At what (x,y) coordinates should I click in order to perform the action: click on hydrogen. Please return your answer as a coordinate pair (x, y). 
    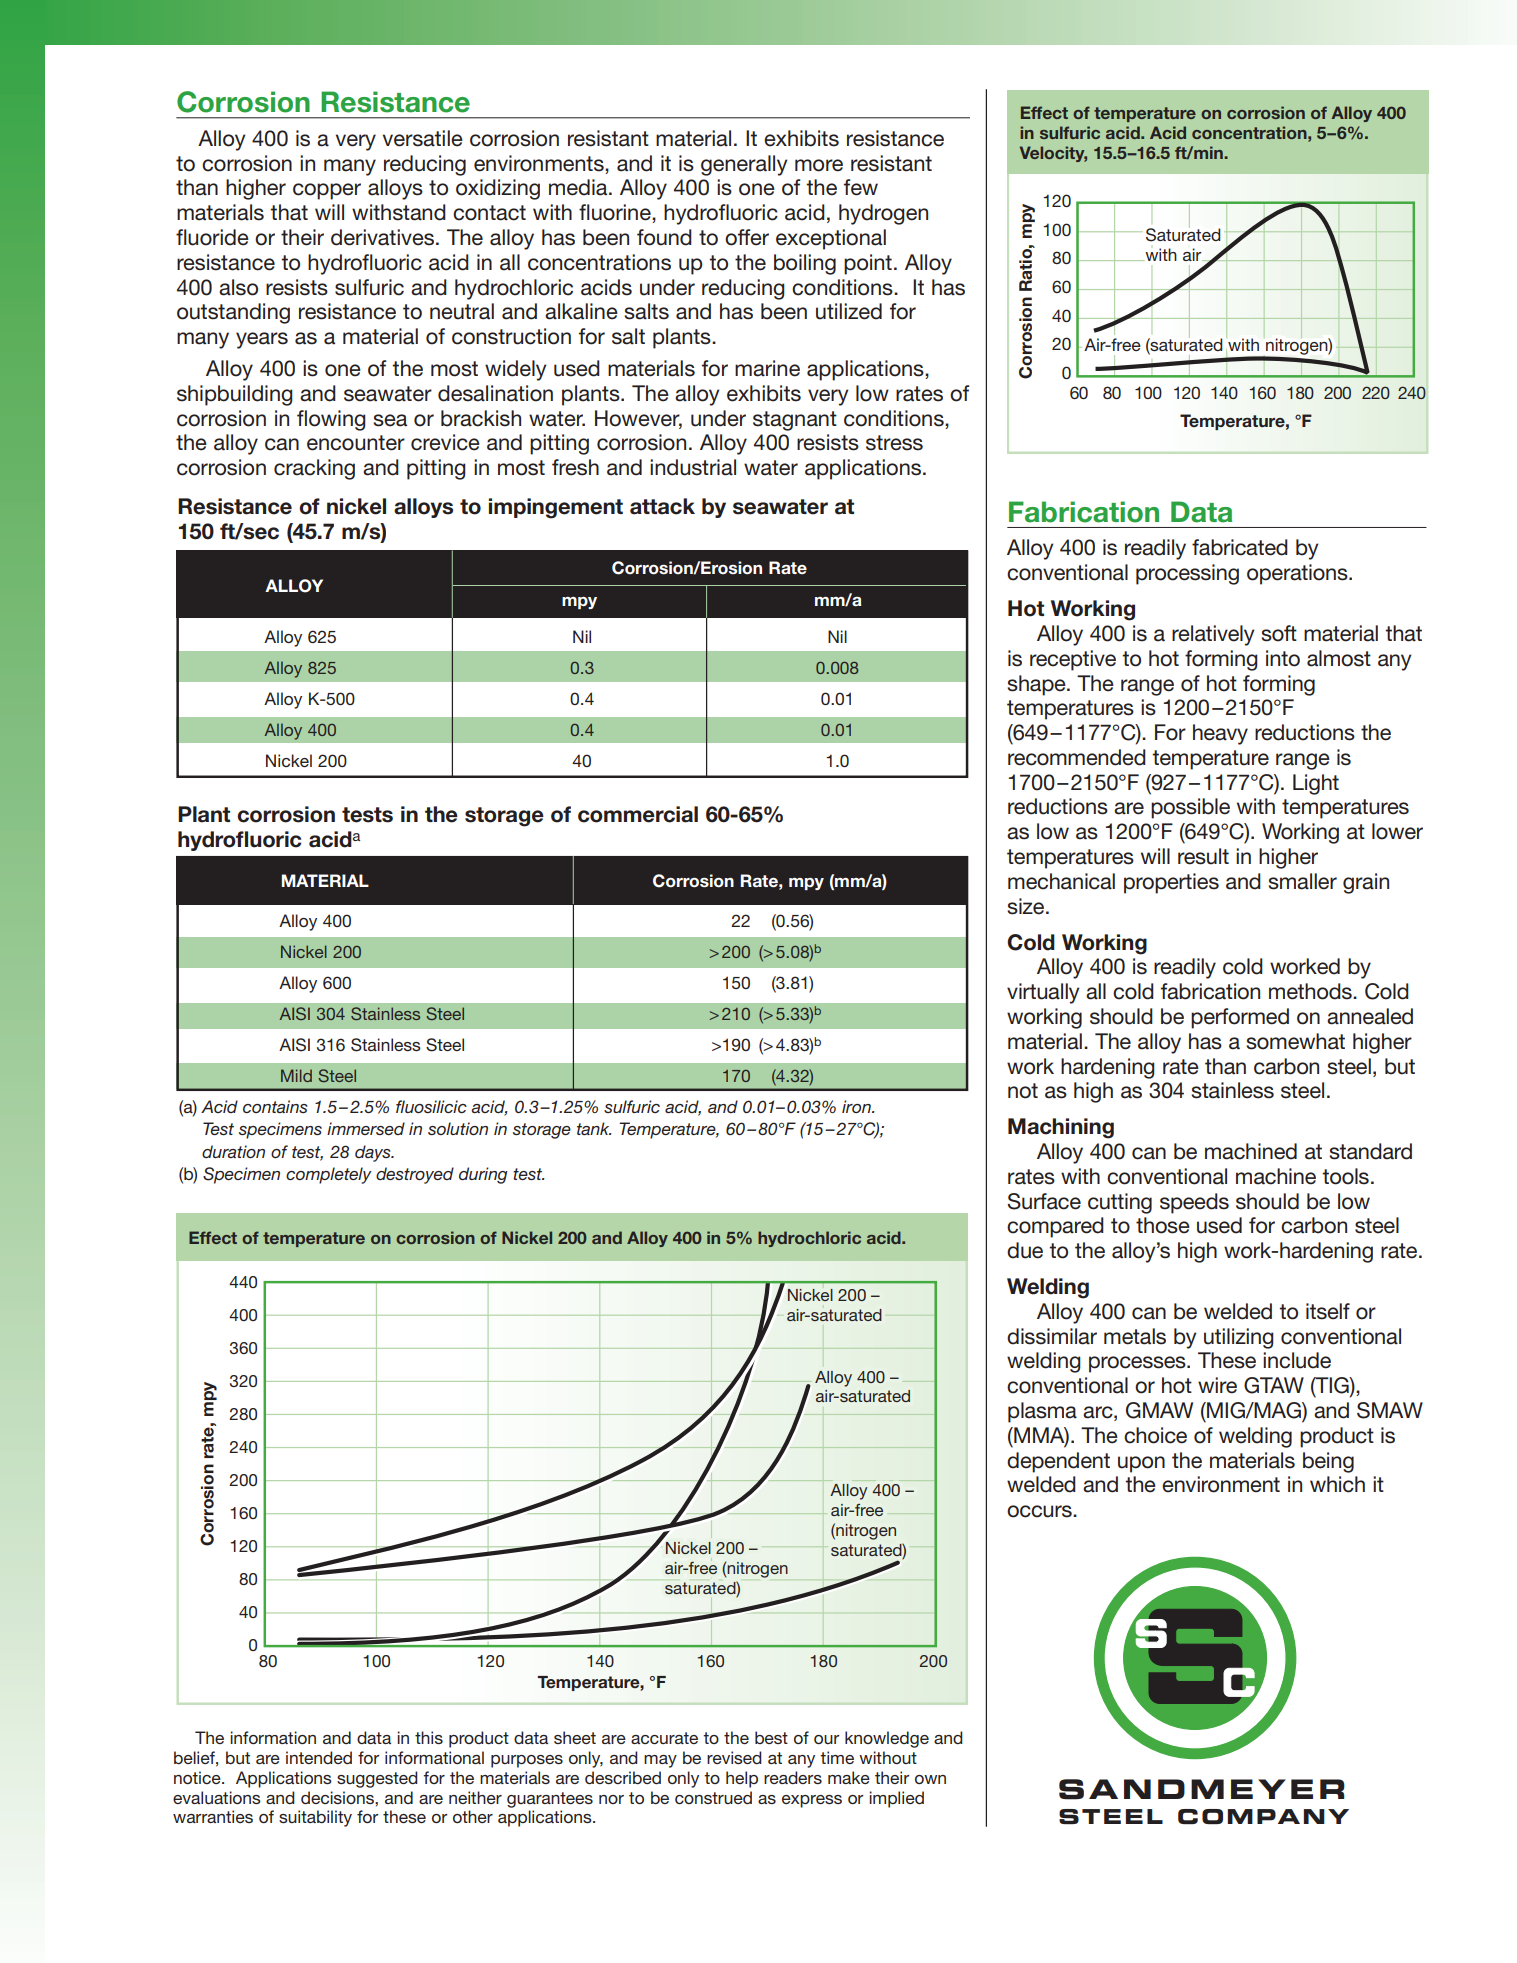
    Looking at the image, I should click on (883, 214).
